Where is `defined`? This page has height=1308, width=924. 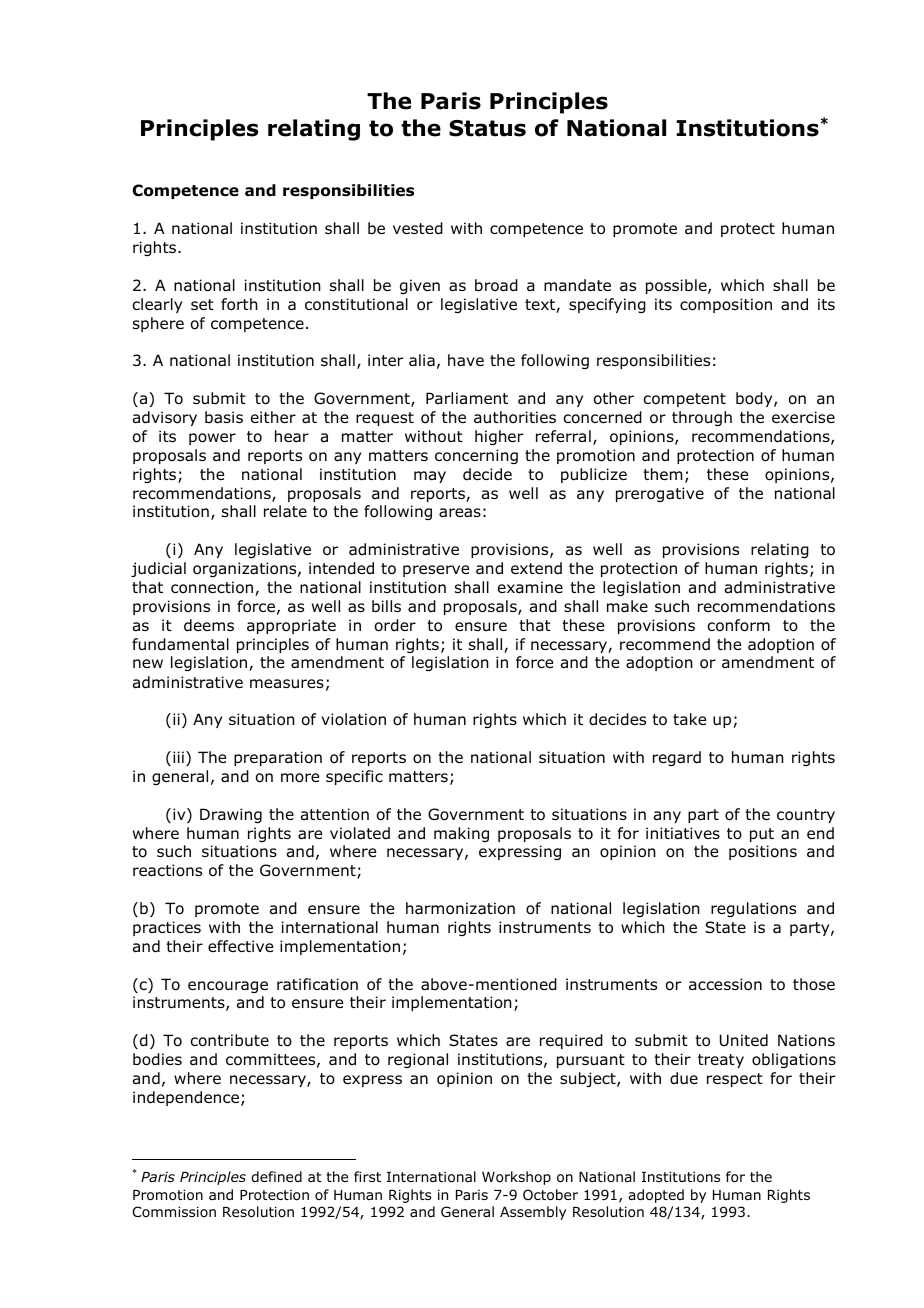
defined is located at coordinates (276, 1176).
